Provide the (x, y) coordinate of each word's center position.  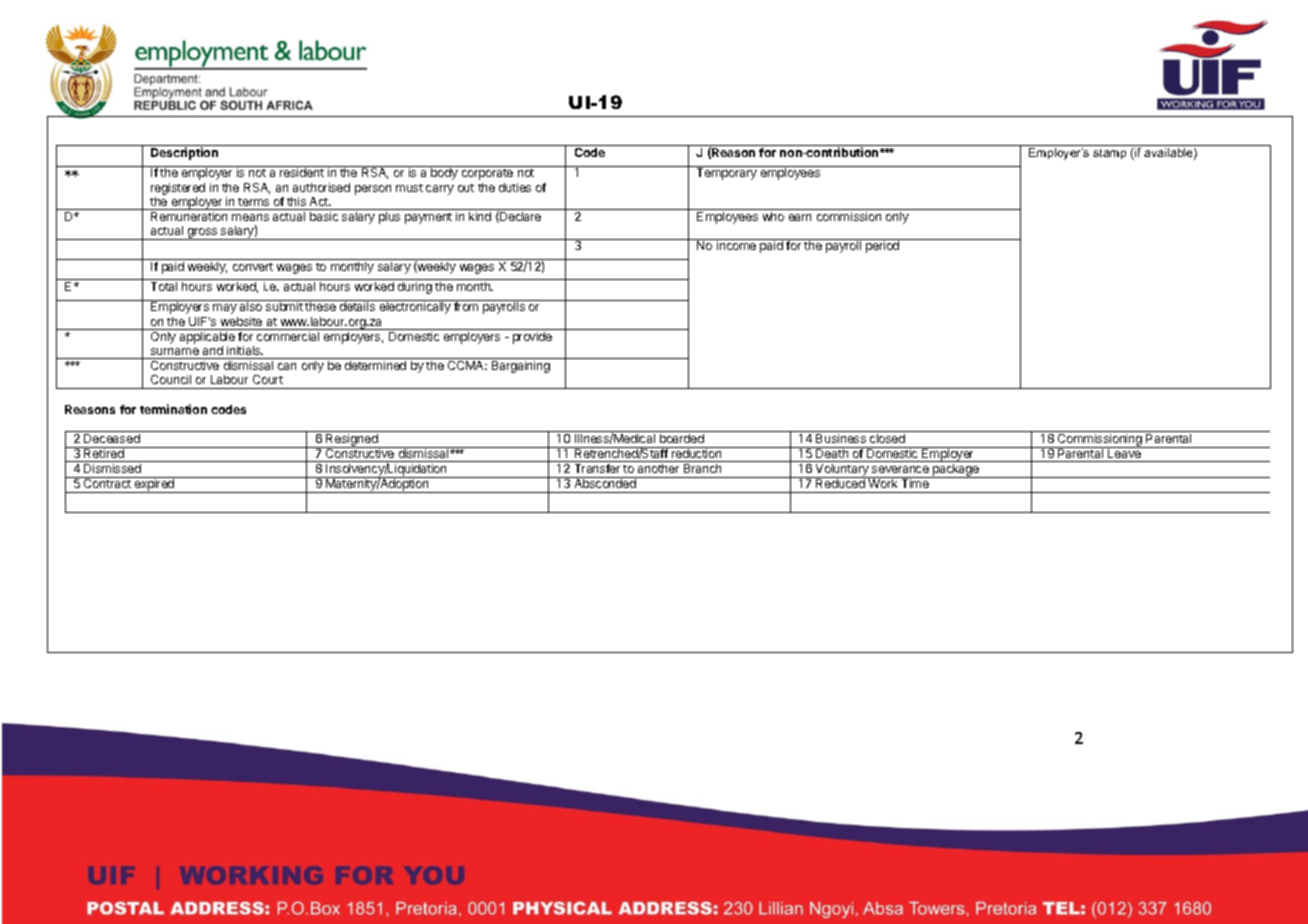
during (415, 288)
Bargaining (521, 367)
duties (515, 187)
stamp (1109, 154)
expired (154, 485)
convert (253, 267)
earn (800, 217)
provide (532, 338)
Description (184, 153)
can (287, 366)
